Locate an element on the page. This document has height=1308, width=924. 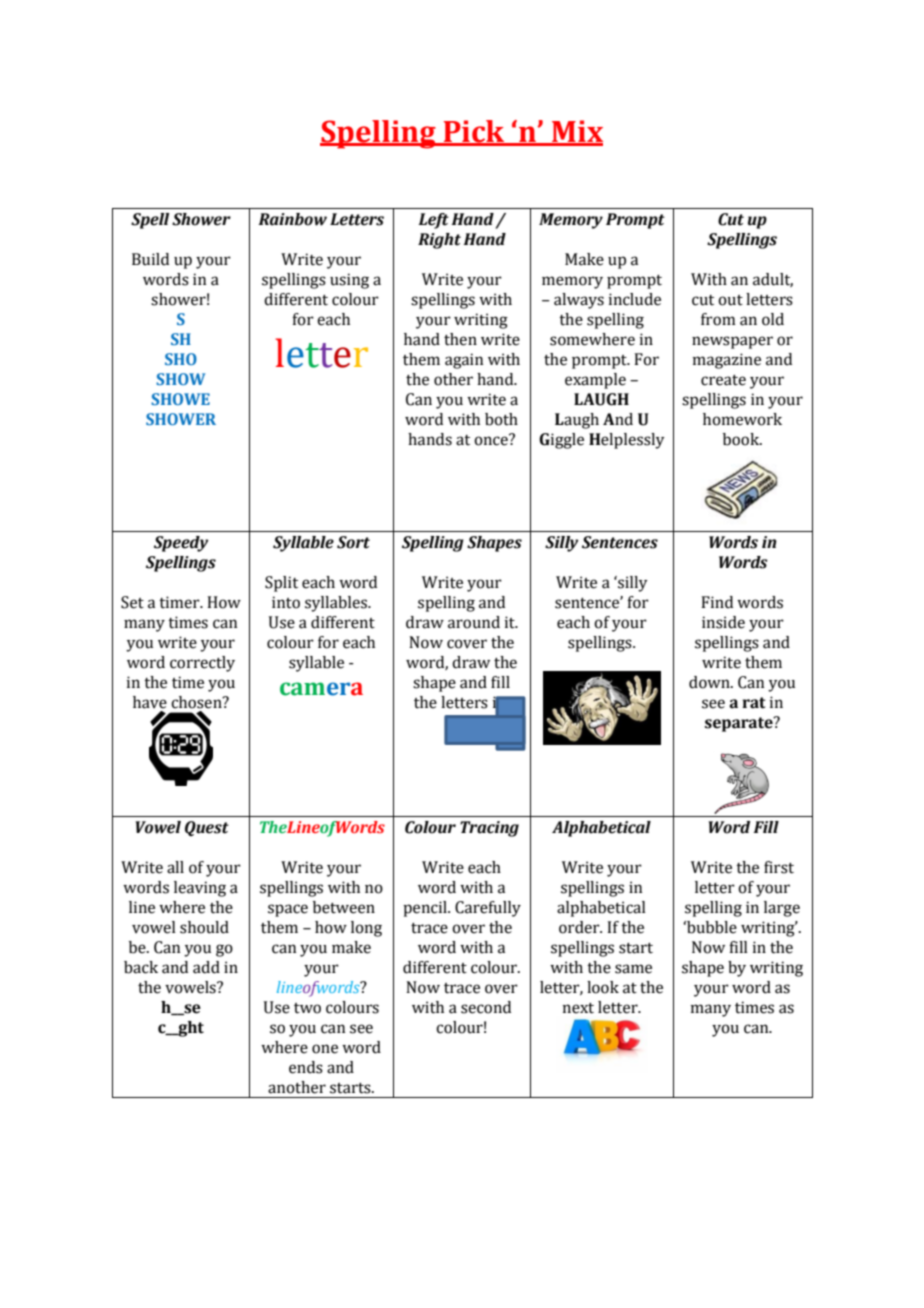
look is located at coordinates (603, 987).
